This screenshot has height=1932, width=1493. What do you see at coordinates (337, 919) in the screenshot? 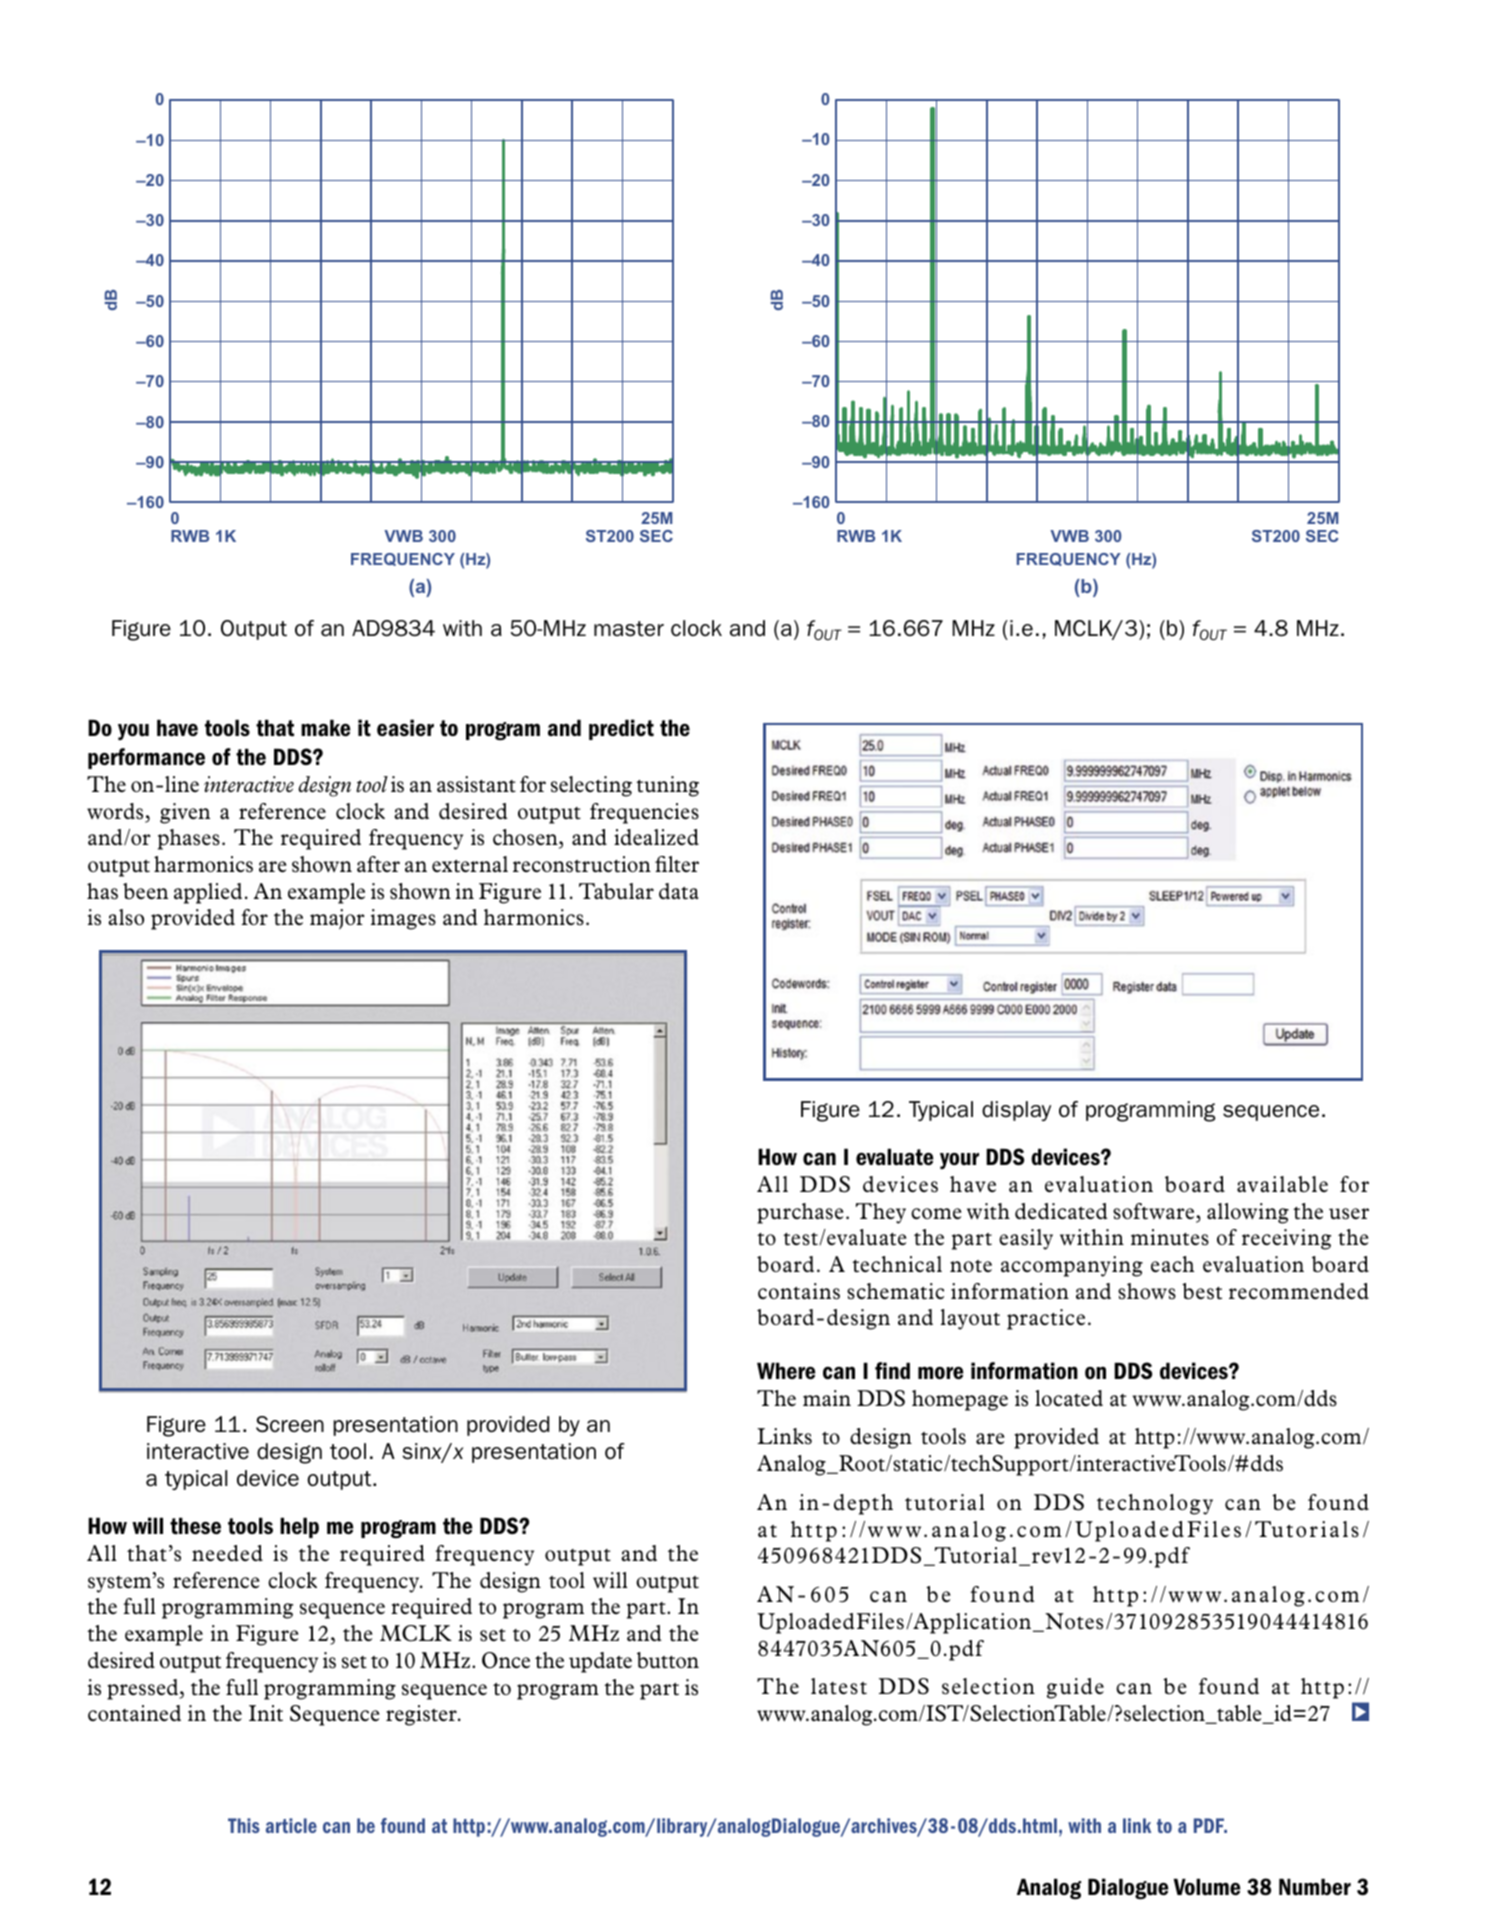
I see `major` at bounding box center [337, 919].
